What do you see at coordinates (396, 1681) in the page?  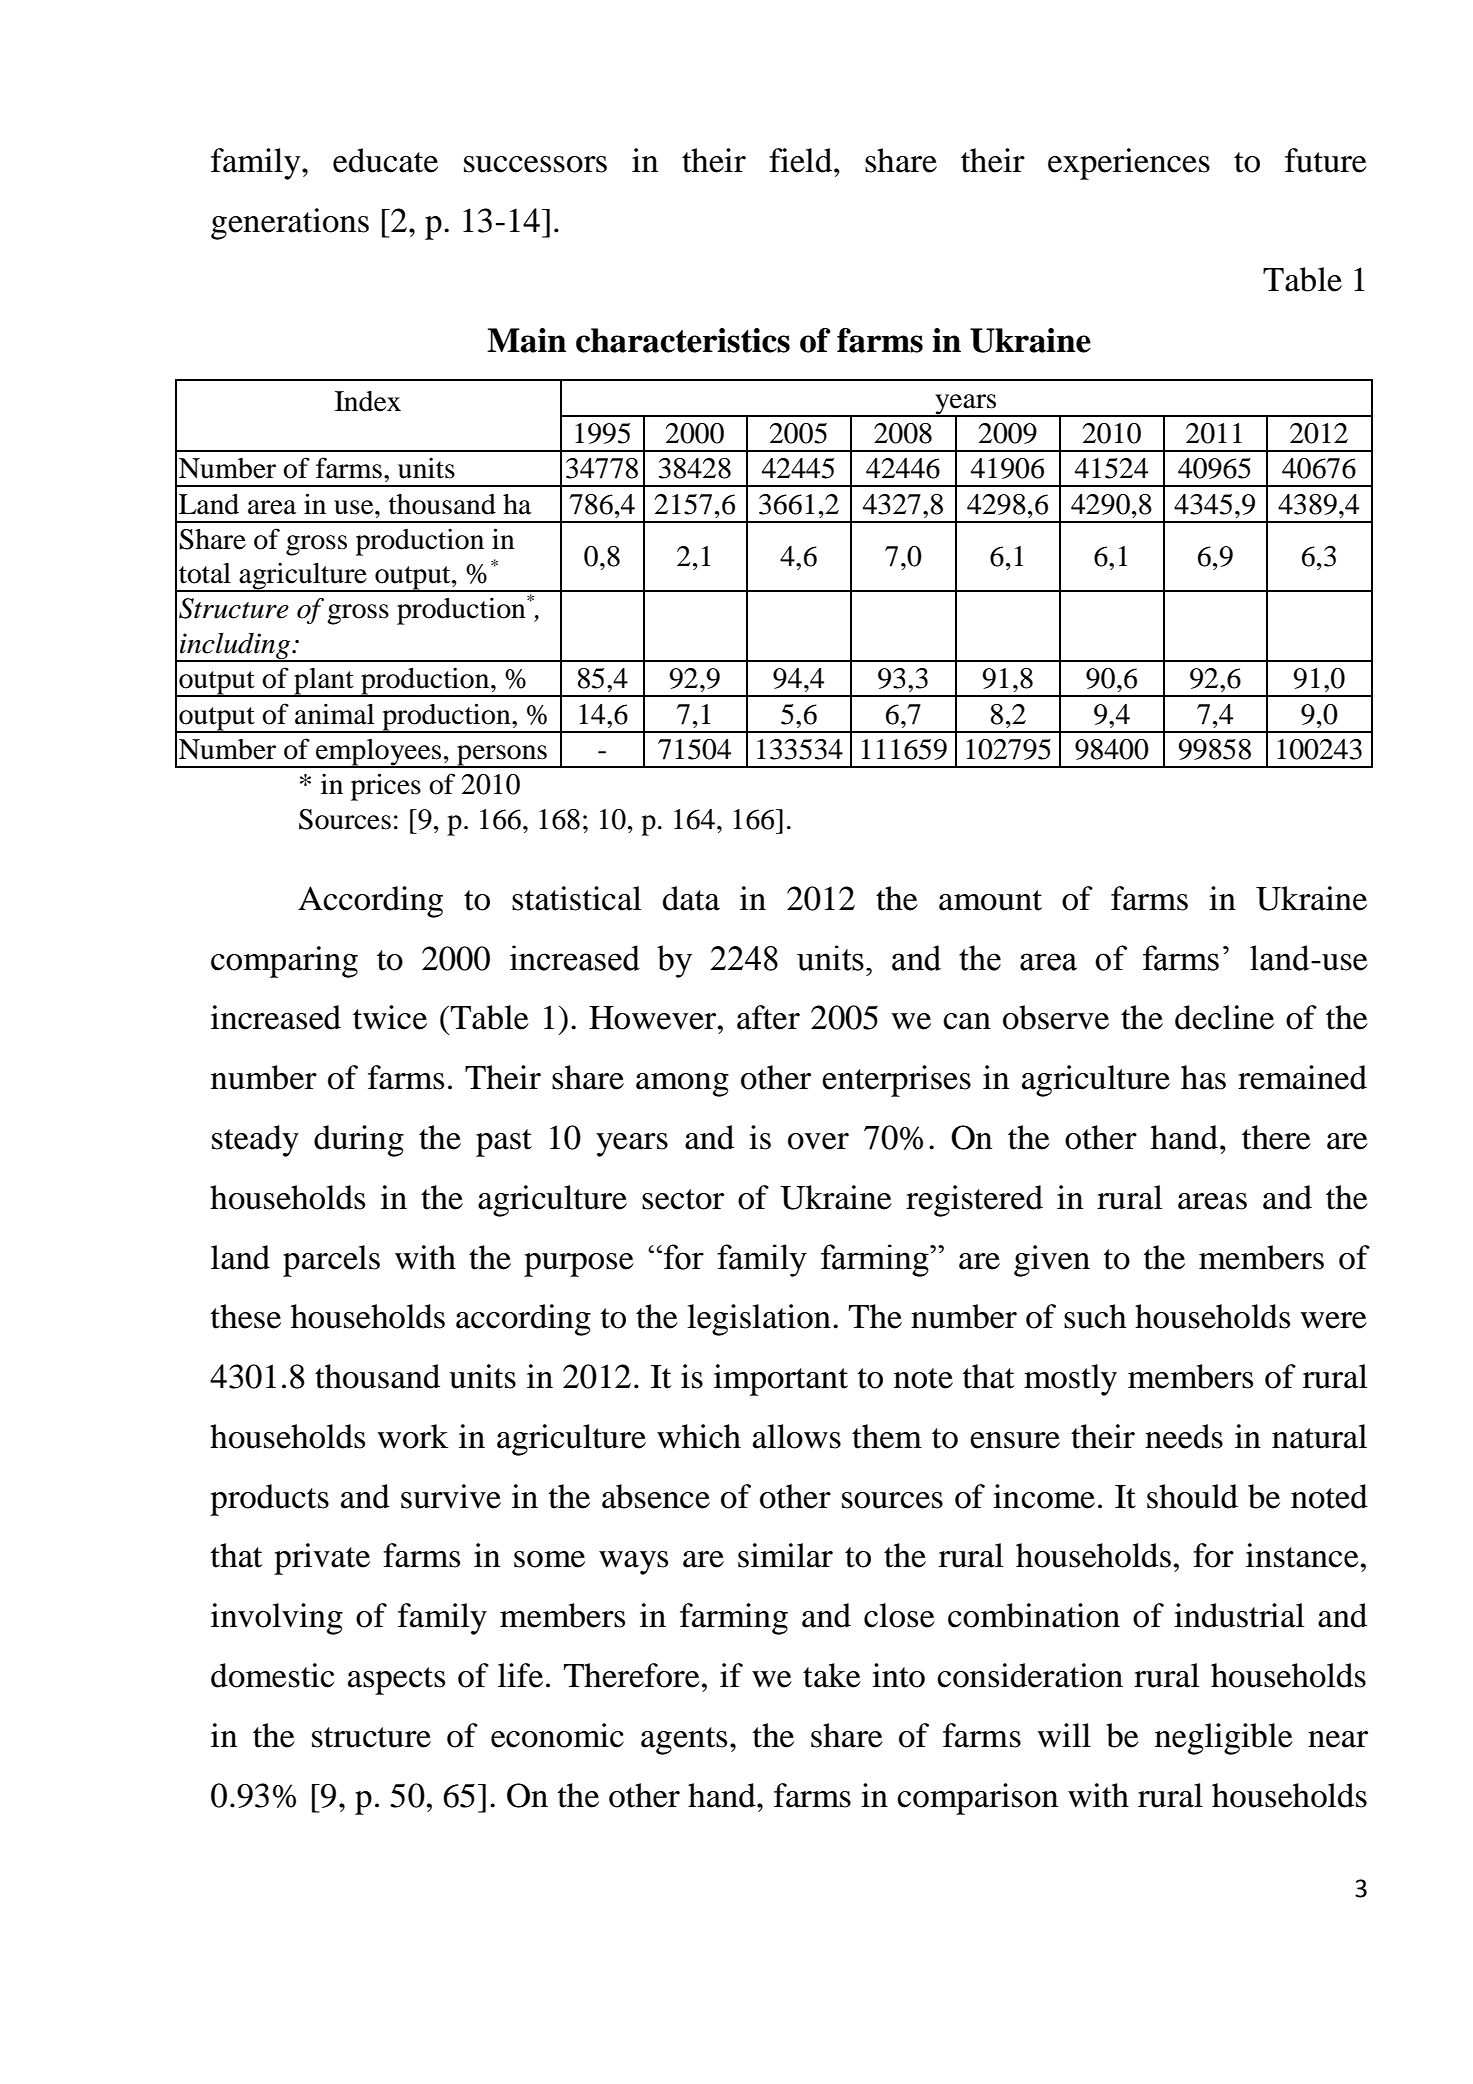 I see `aspects` at bounding box center [396, 1681].
